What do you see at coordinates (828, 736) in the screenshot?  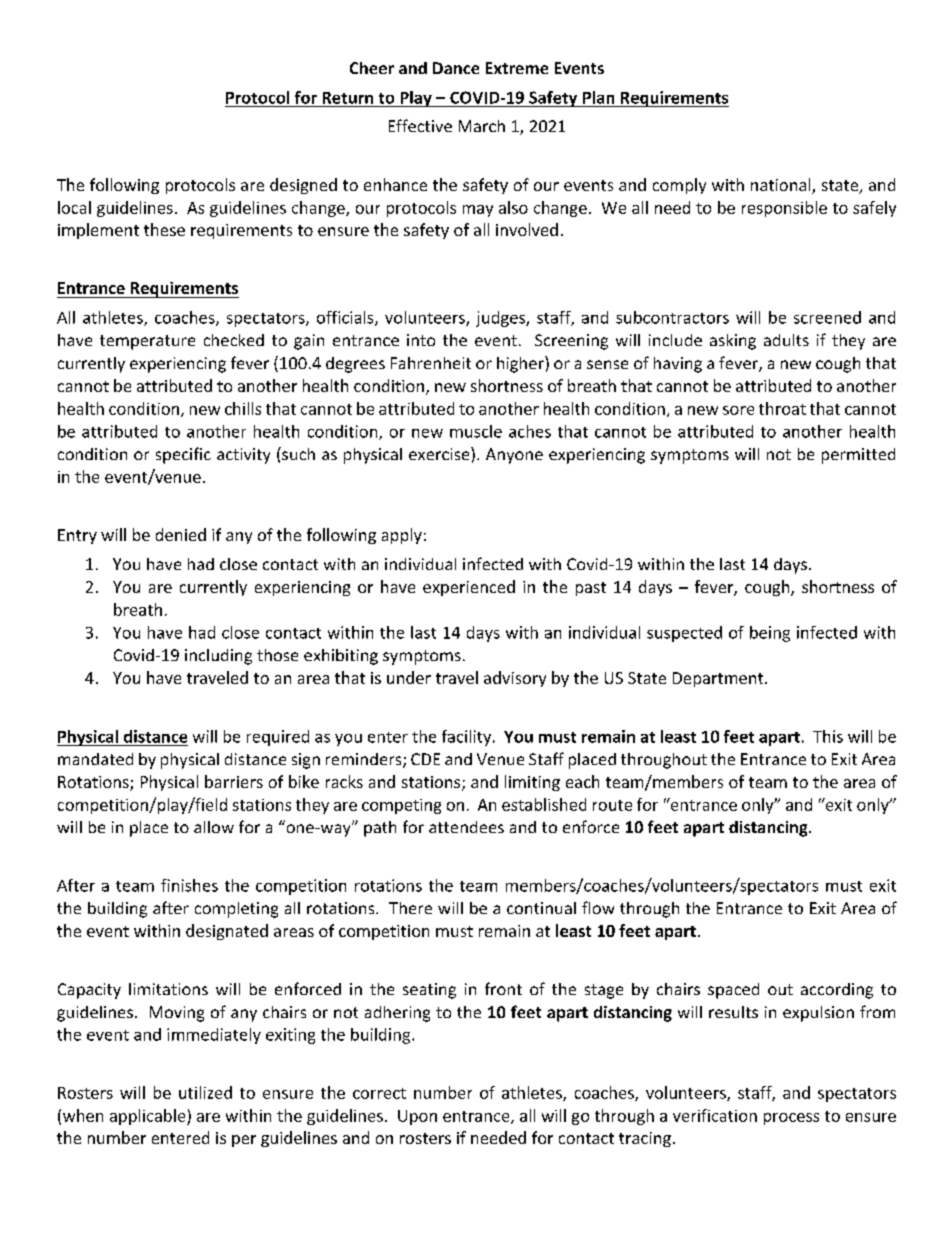 I see `This` at bounding box center [828, 736].
